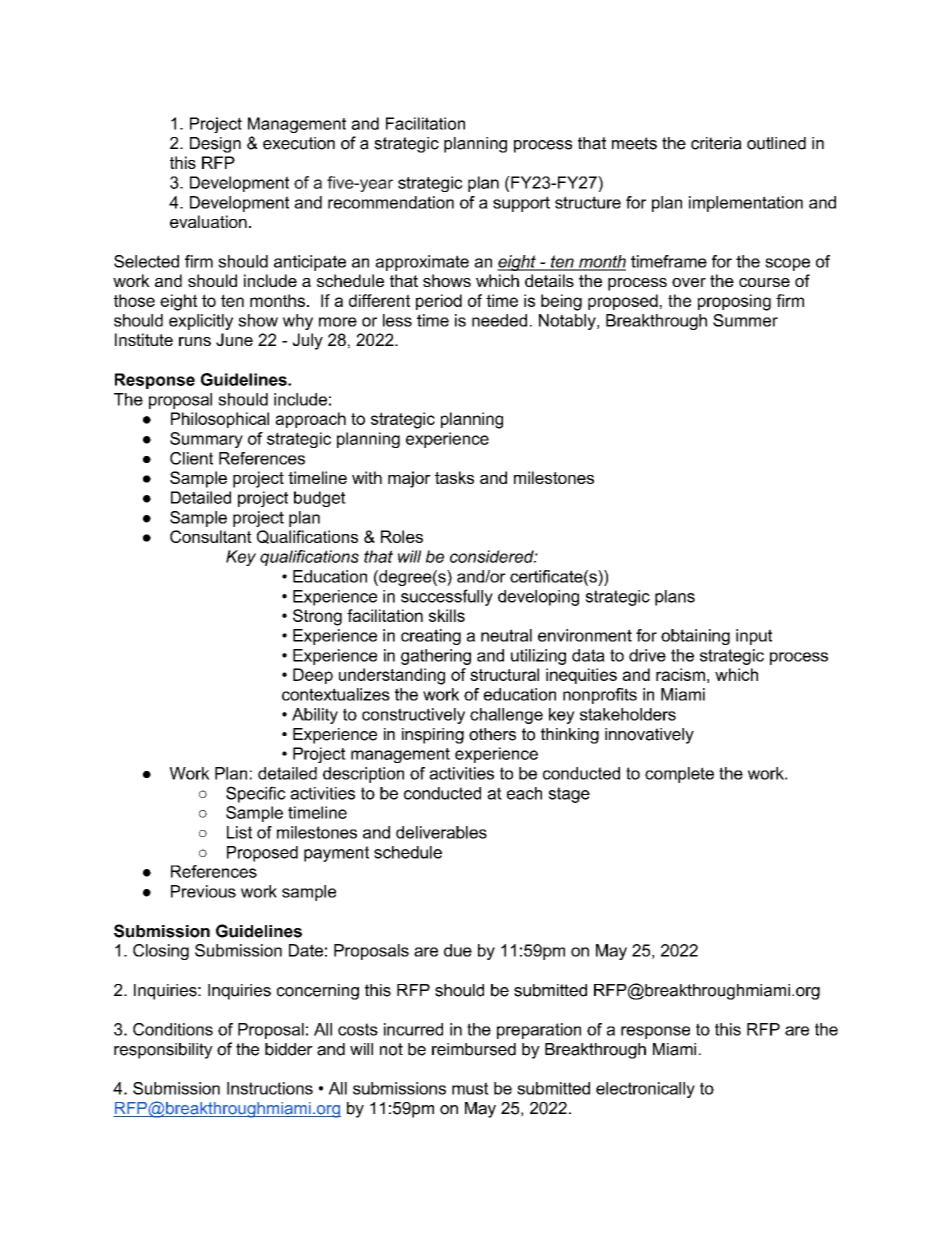 The height and width of the image is (1233, 952). What do you see at coordinates (521, 204) in the image?
I see `support` at bounding box center [521, 204].
